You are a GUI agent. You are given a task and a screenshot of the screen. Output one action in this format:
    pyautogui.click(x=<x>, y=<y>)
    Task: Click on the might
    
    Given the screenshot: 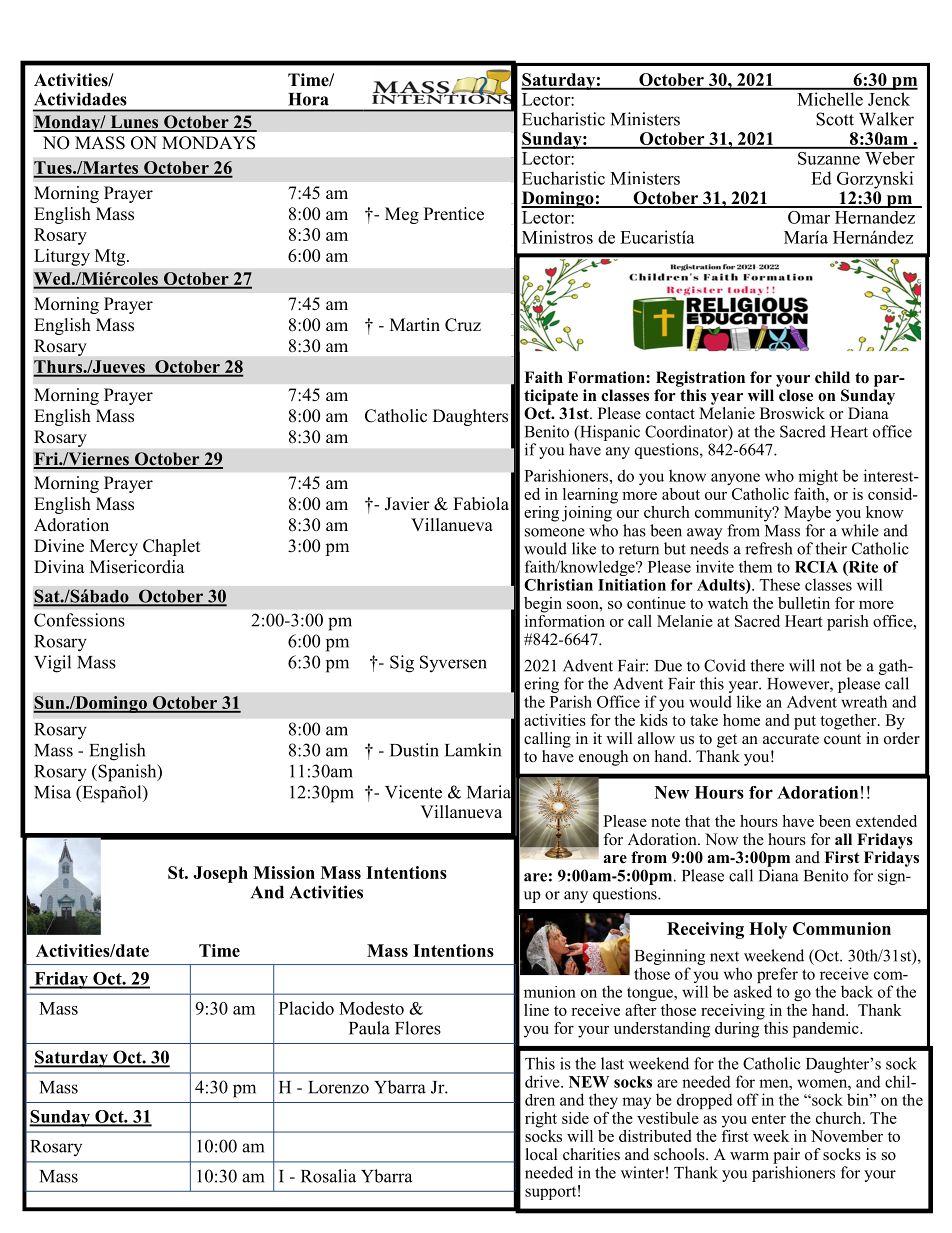 What is the action you would take?
    pyautogui.click(x=818, y=477)
